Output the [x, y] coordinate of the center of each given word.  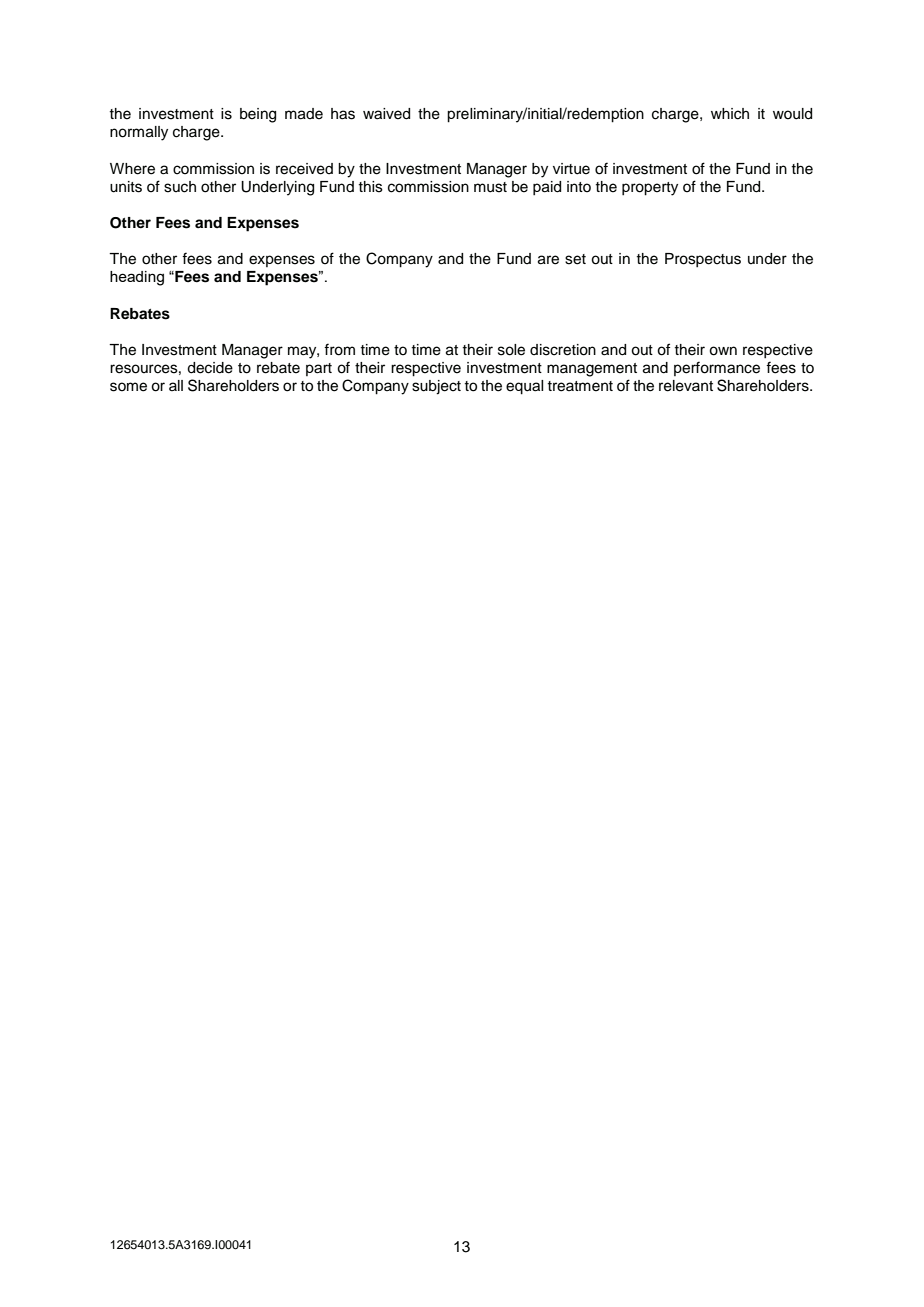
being [258, 115]
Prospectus [703, 260]
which [730, 114]
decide [210, 368]
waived [386, 114]
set [575, 259]
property [650, 189]
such [180, 187]
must [490, 187]
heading [137, 278]
